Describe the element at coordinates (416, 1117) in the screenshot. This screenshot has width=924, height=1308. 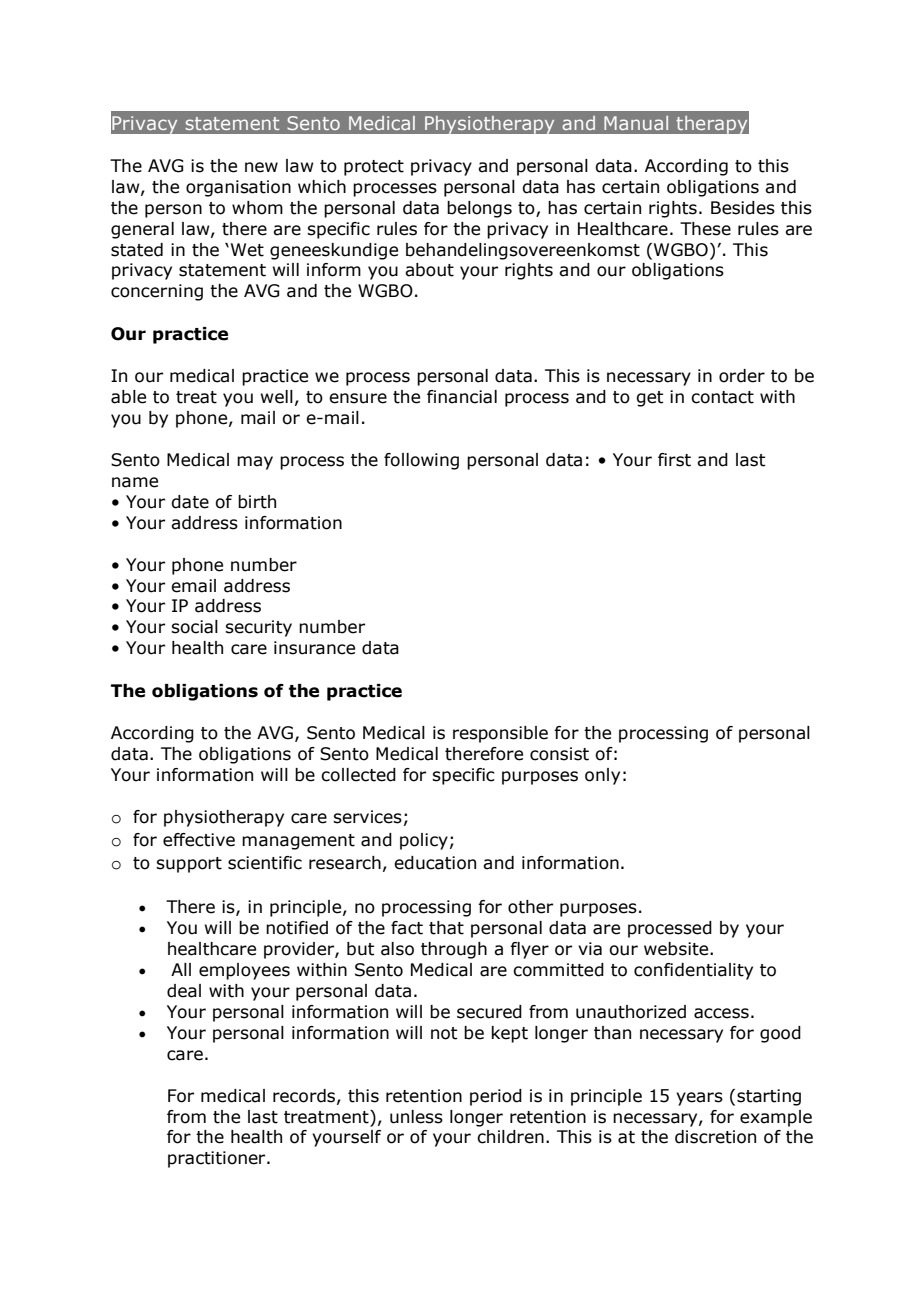
I see `unless` at that location.
